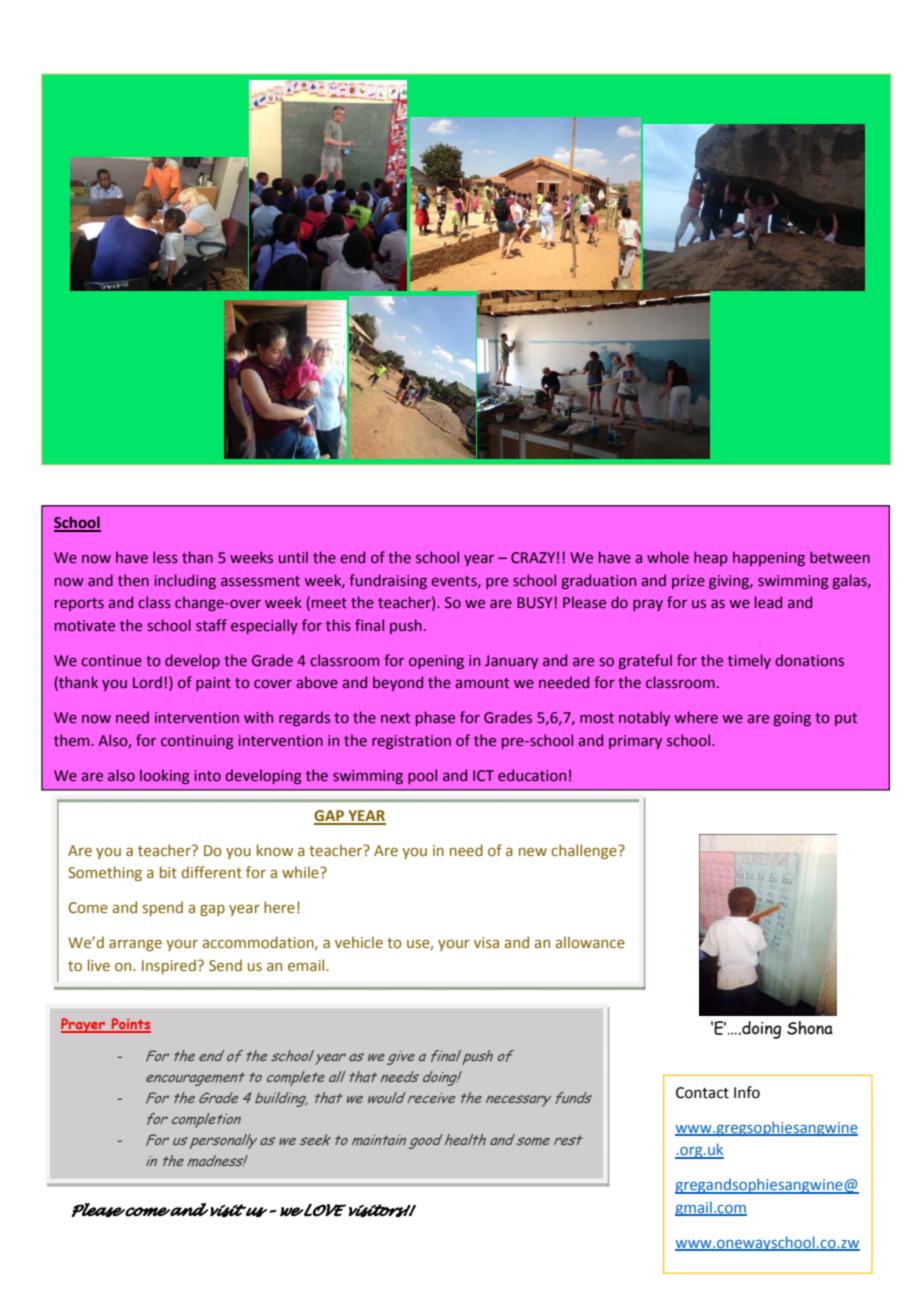 The width and height of the screenshot is (924, 1308). What do you see at coordinates (486, 943) in the screenshot?
I see `visa` at bounding box center [486, 943].
